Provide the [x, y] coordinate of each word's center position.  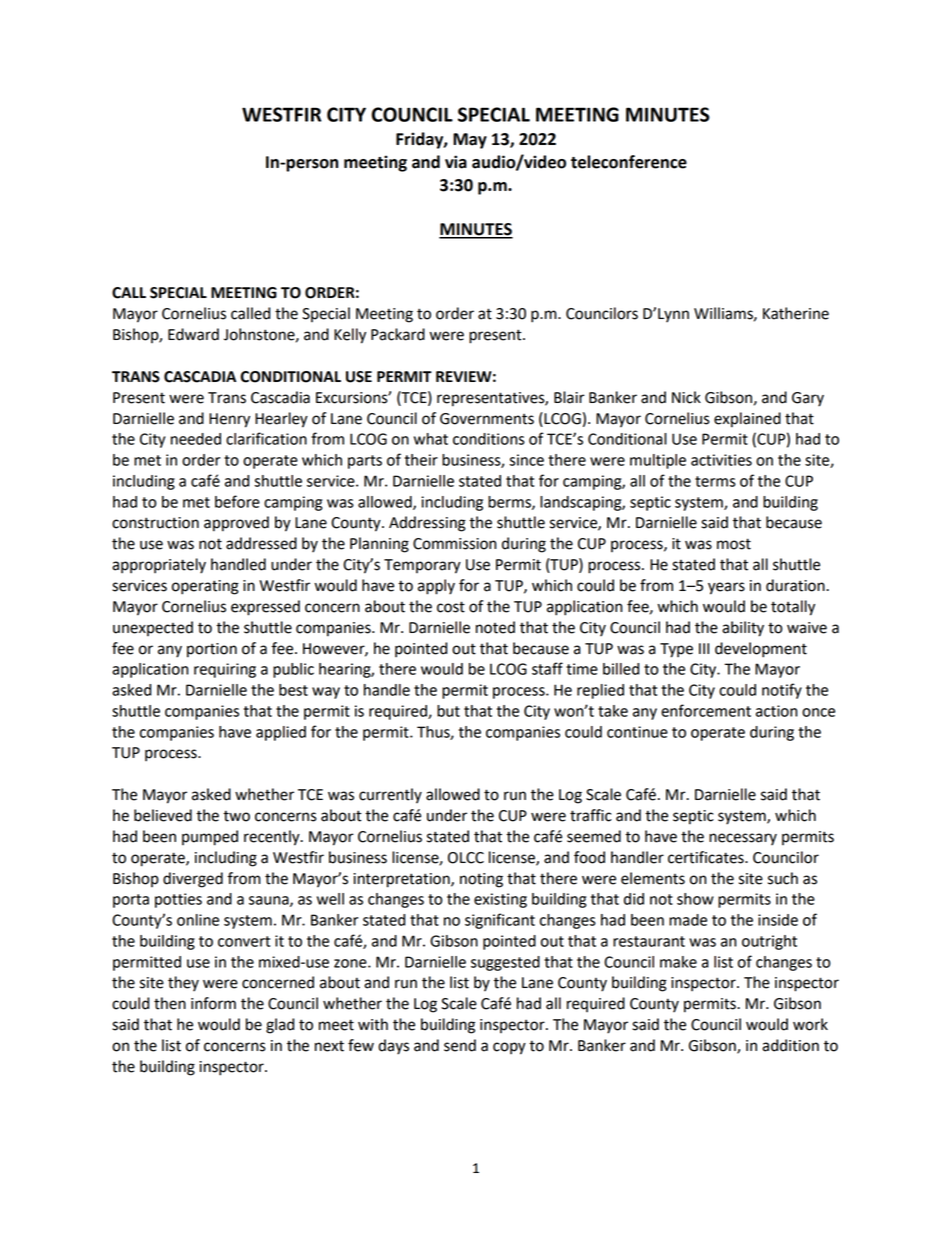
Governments [487, 419]
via [456, 162]
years [726, 588]
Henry [229, 420]
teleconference [629, 162]
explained [747, 420]
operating [205, 587]
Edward [193, 334]
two [236, 816]
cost [451, 607]
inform [213, 1003]
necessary [743, 839]
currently [390, 796]
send [460, 1045]
